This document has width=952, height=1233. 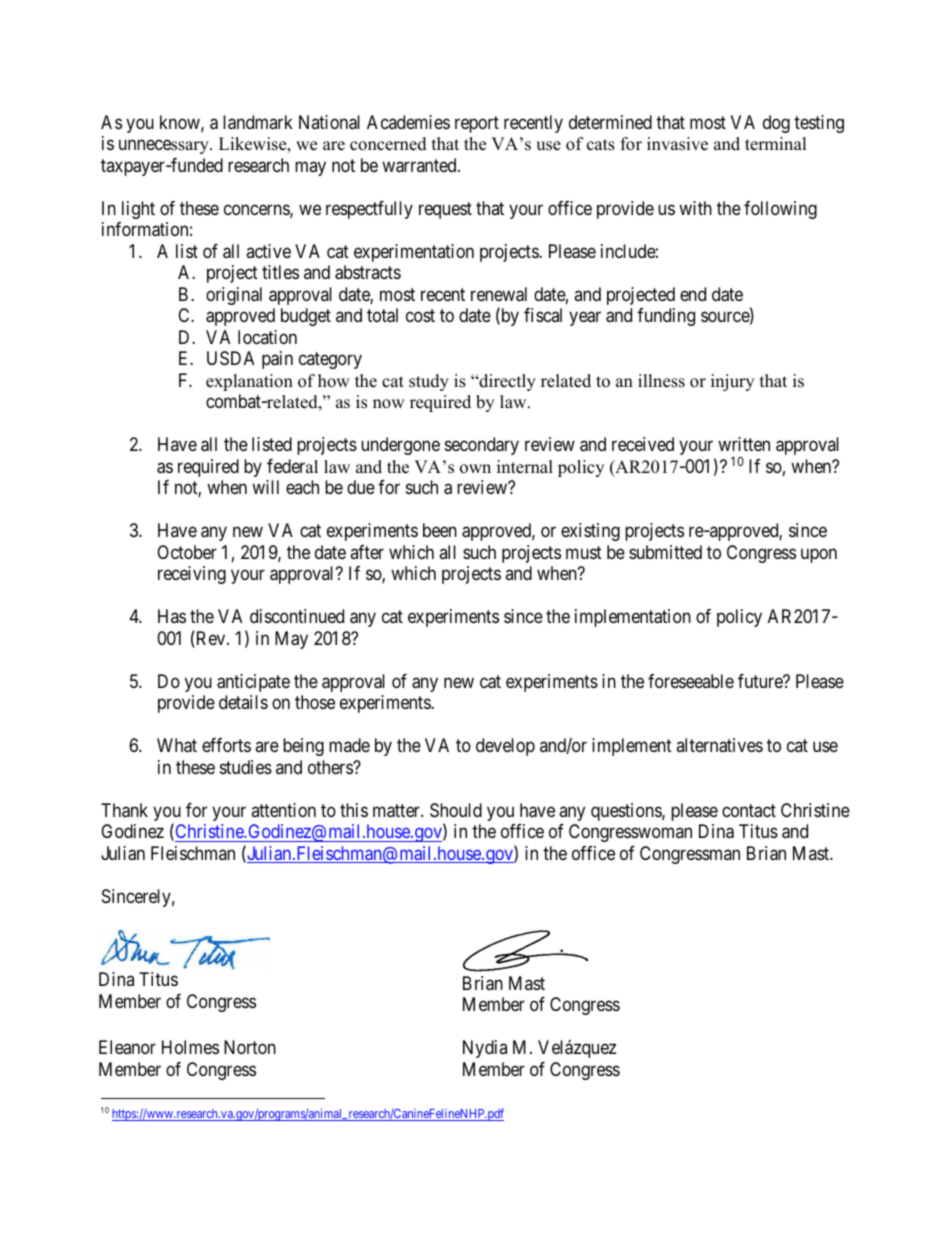 What do you see at coordinates (250, 1047) in the document?
I see `Norton` at bounding box center [250, 1047].
